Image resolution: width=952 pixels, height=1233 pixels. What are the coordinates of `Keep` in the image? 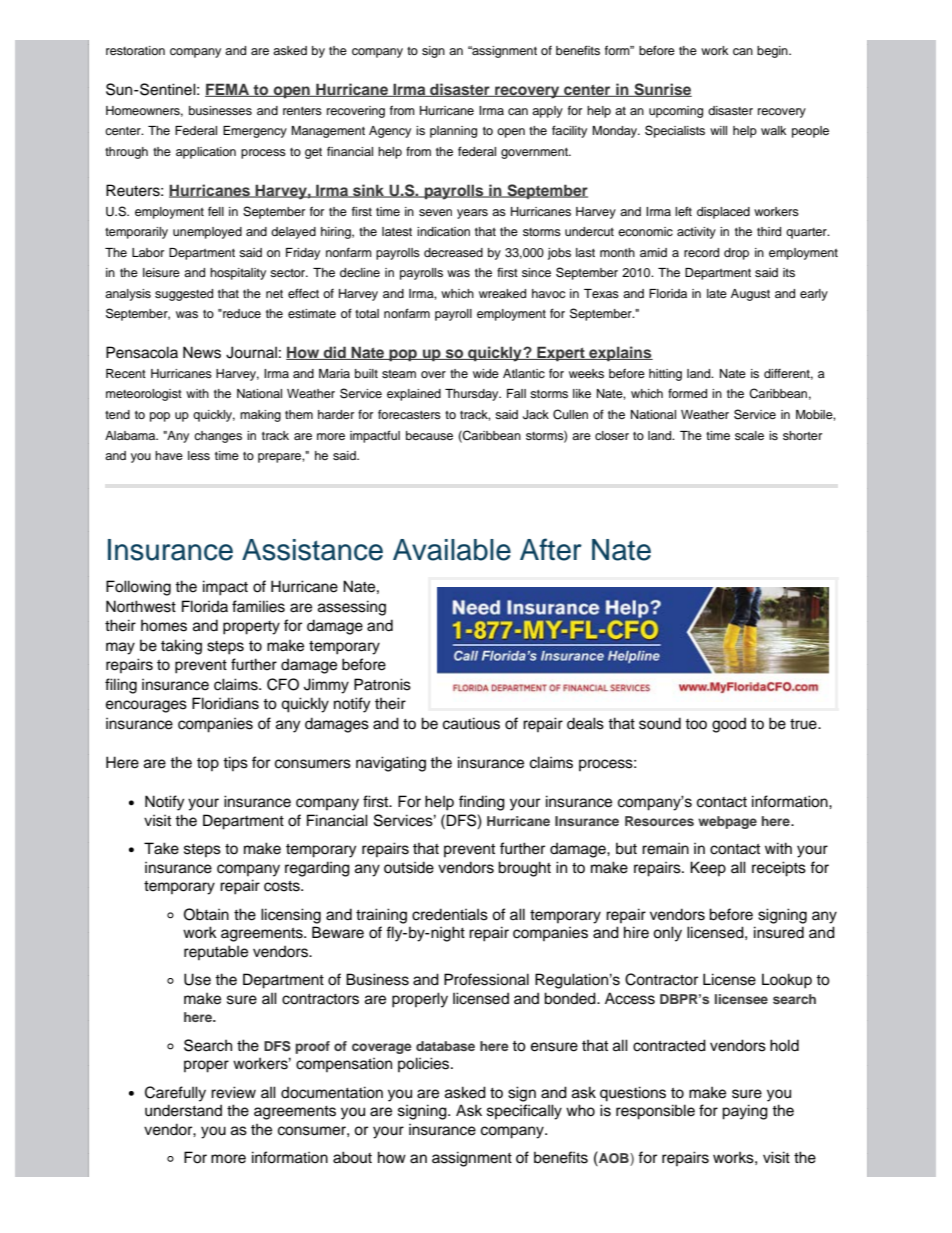 It's located at (708, 868).
